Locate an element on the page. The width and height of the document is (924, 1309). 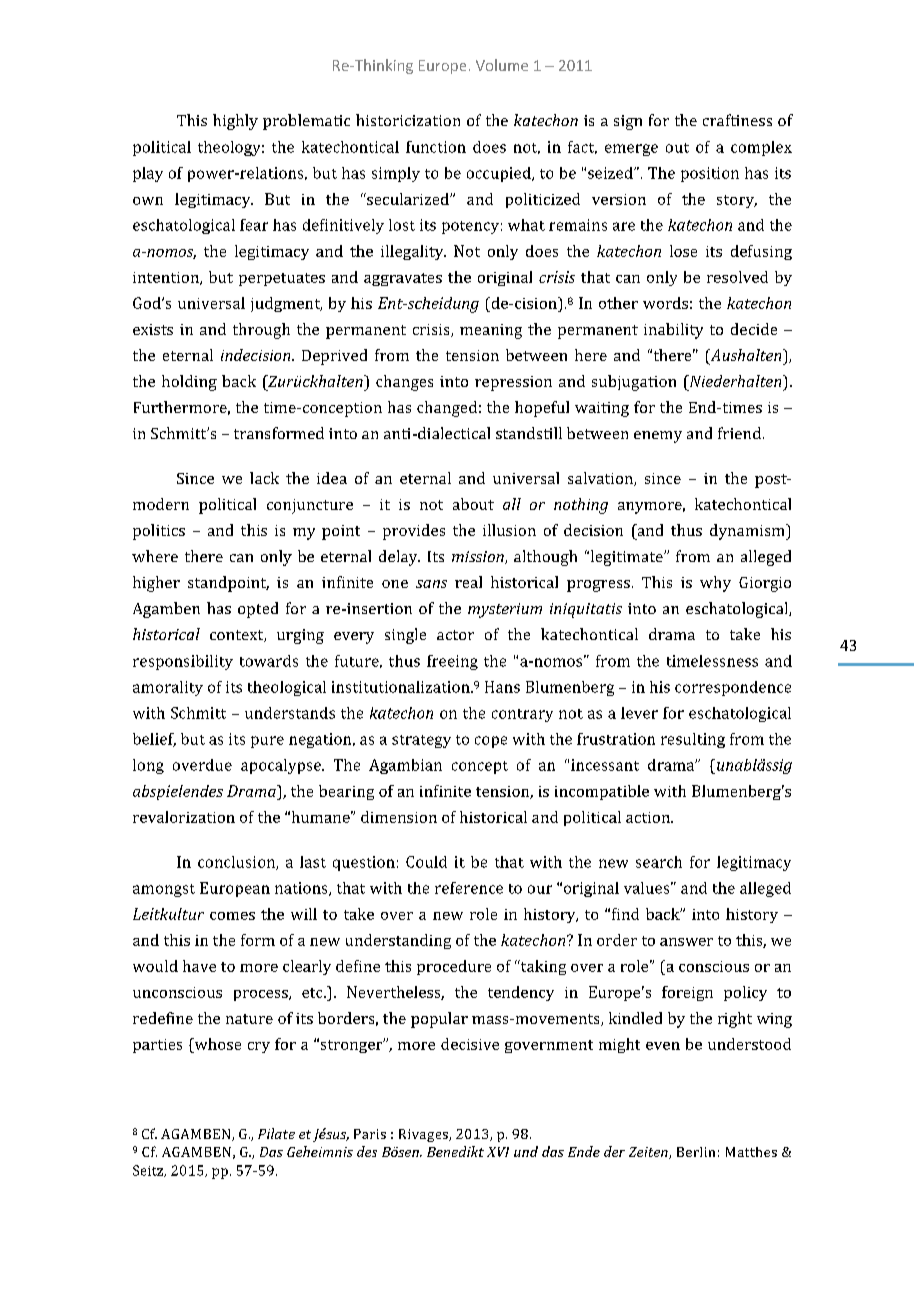
opted is located at coordinates (258, 610).
